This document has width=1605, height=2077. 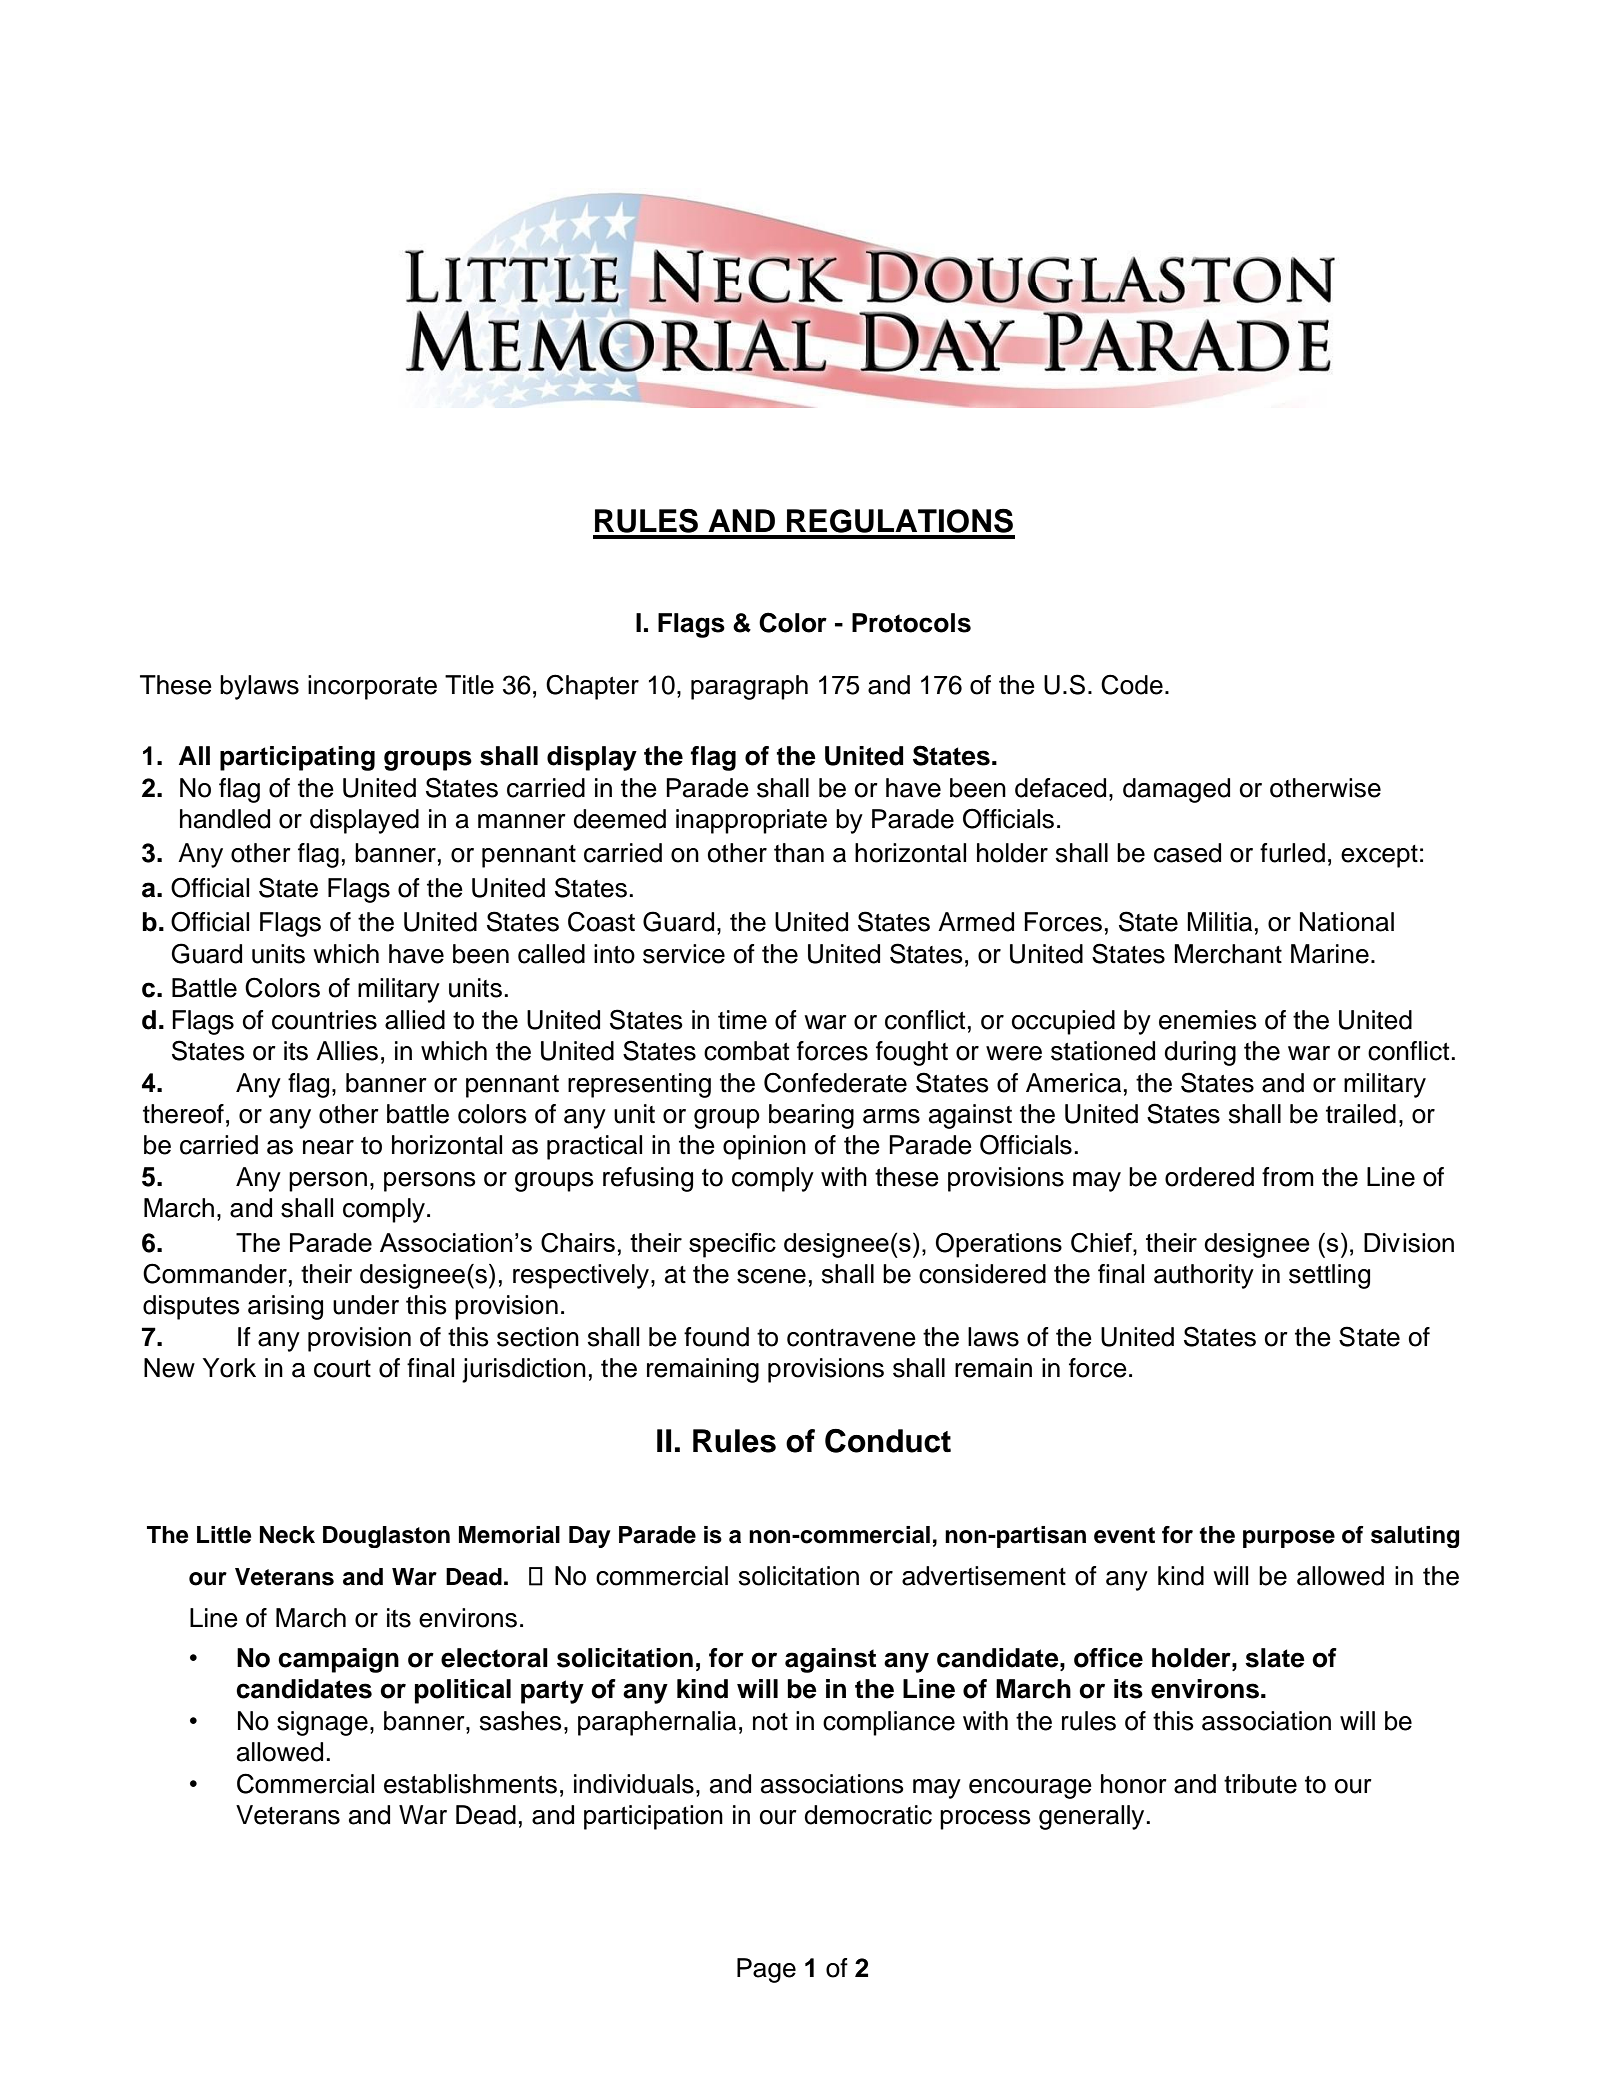 What do you see at coordinates (749, 687) in the document?
I see `paragraph` at bounding box center [749, 687].
